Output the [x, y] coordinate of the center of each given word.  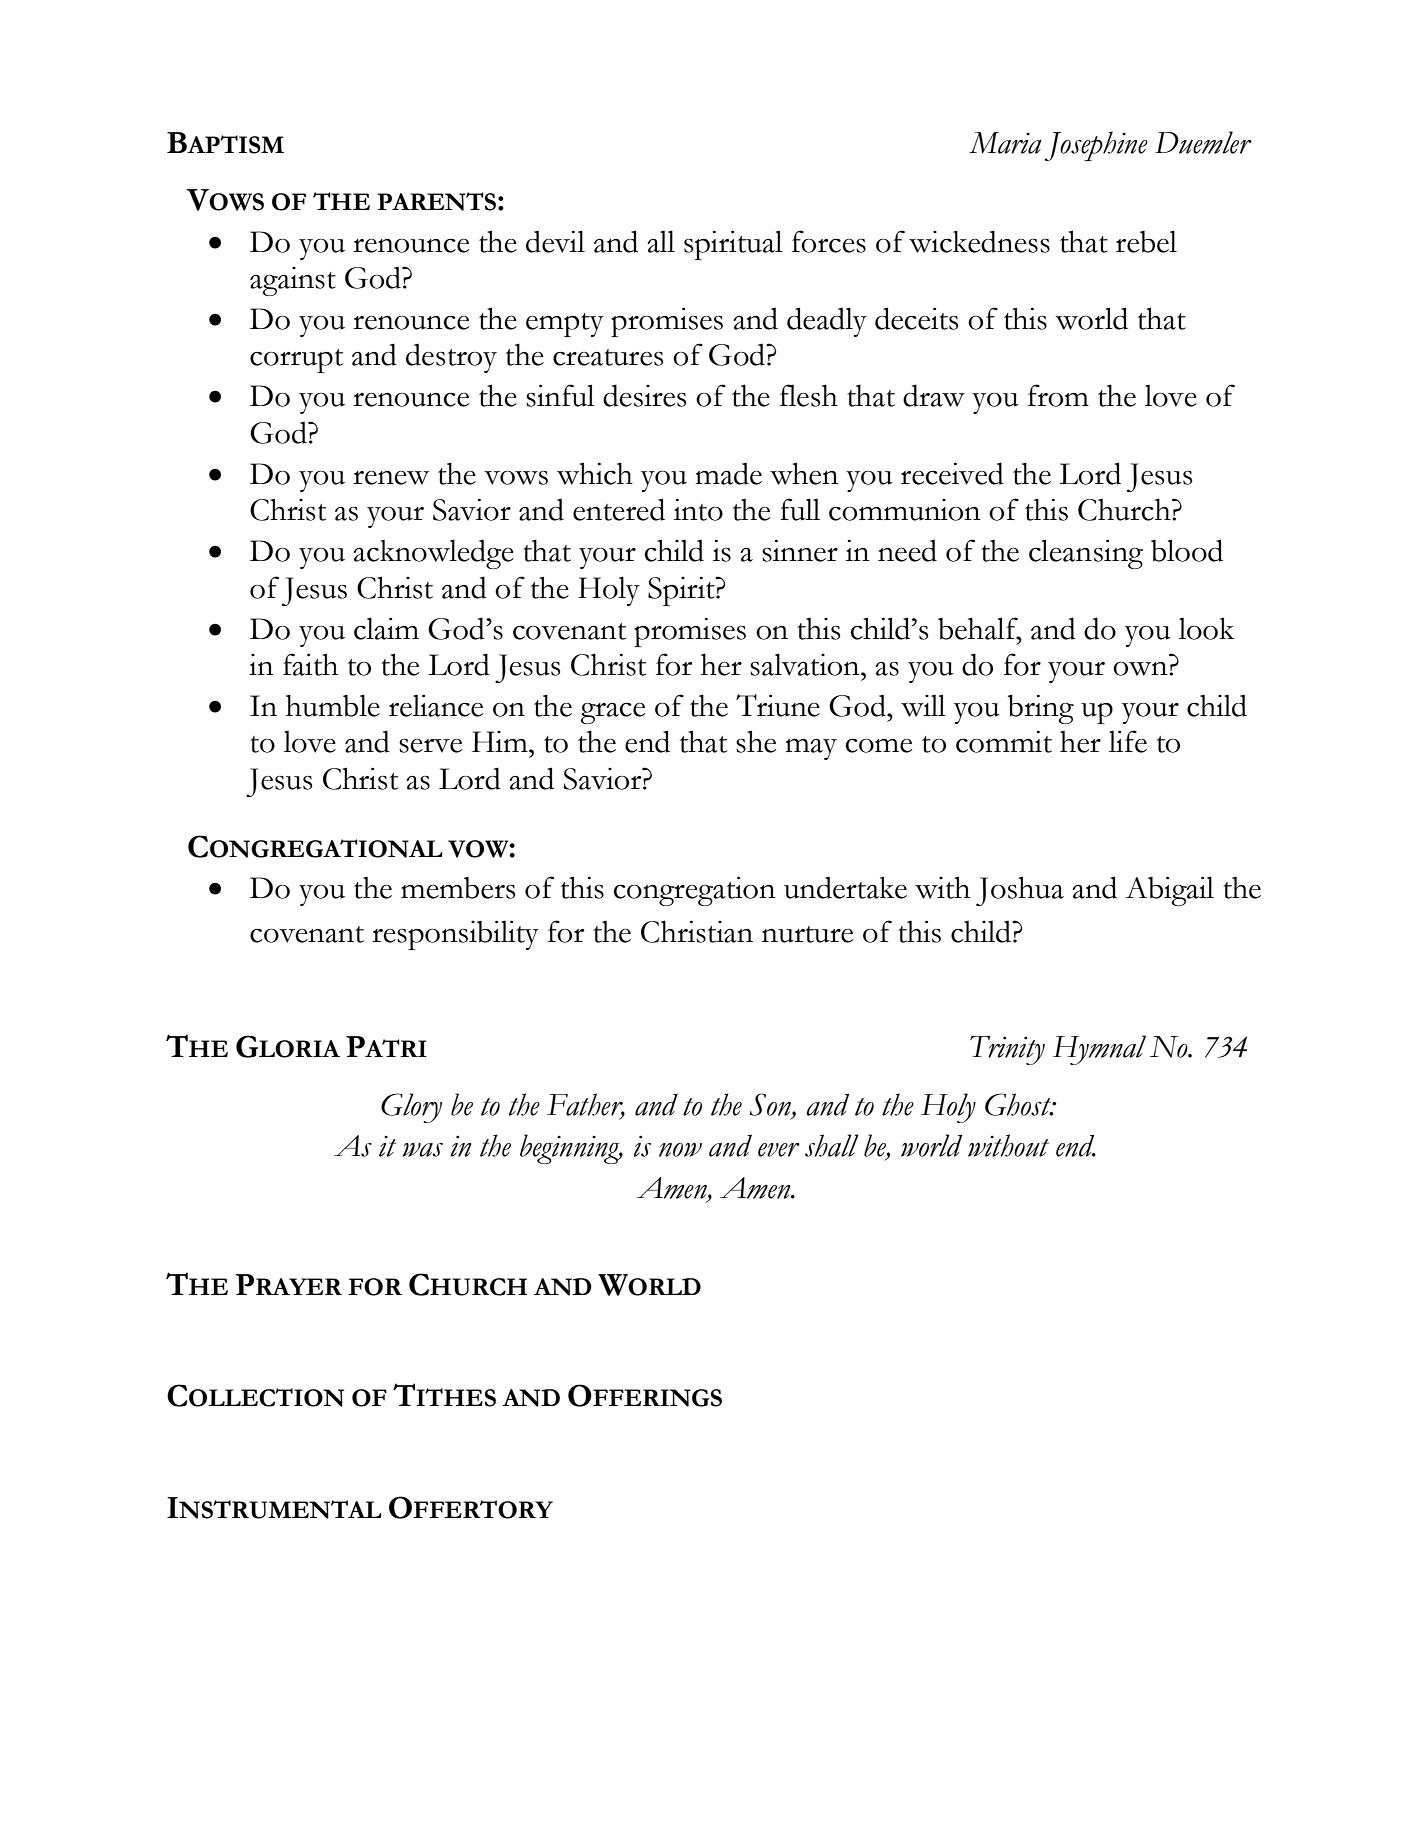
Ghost [1019, 1104]
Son [771, 1105]
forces [829, 241]
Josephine [1096, 146]
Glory [411, 1108]
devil [555, 241]
